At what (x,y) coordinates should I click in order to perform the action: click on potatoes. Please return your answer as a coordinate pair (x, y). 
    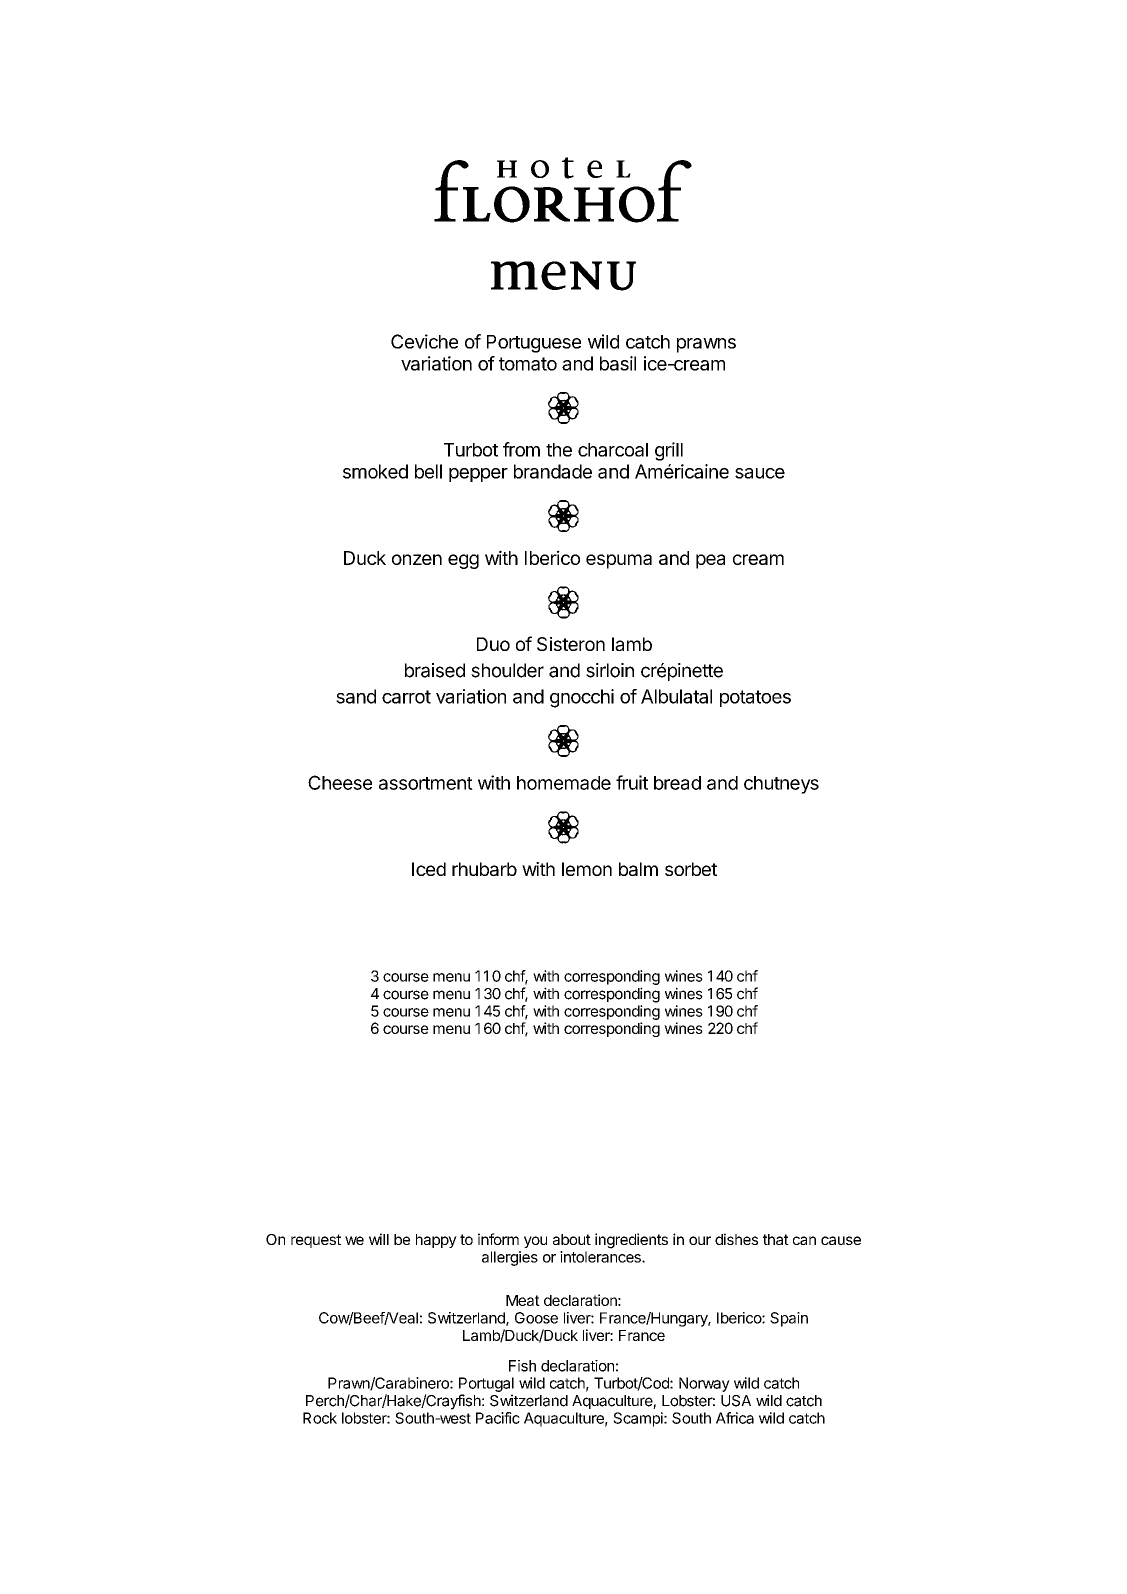
    Looking at the image, I should click on (755, 698).
